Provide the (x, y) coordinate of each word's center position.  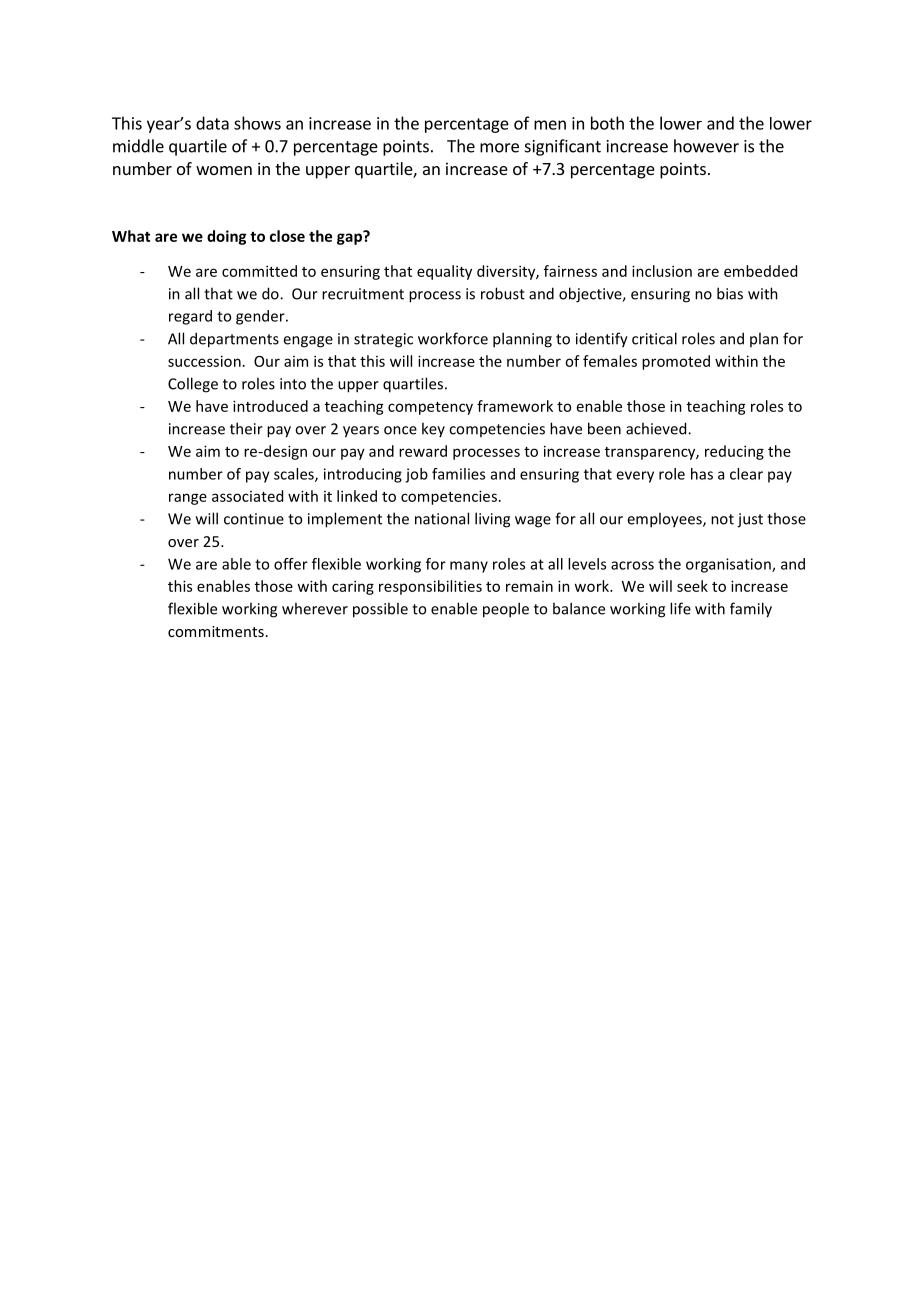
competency (430, 408)
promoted (676, 362)
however (706, 146)
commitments (216, 631)
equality (444, 272)
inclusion (662, 271)
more (499, 148)
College (193, 385)
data (212, 123)
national (442, 518)
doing (226, 237)
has (702, 474)
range (188, 499)
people (506, 610)
